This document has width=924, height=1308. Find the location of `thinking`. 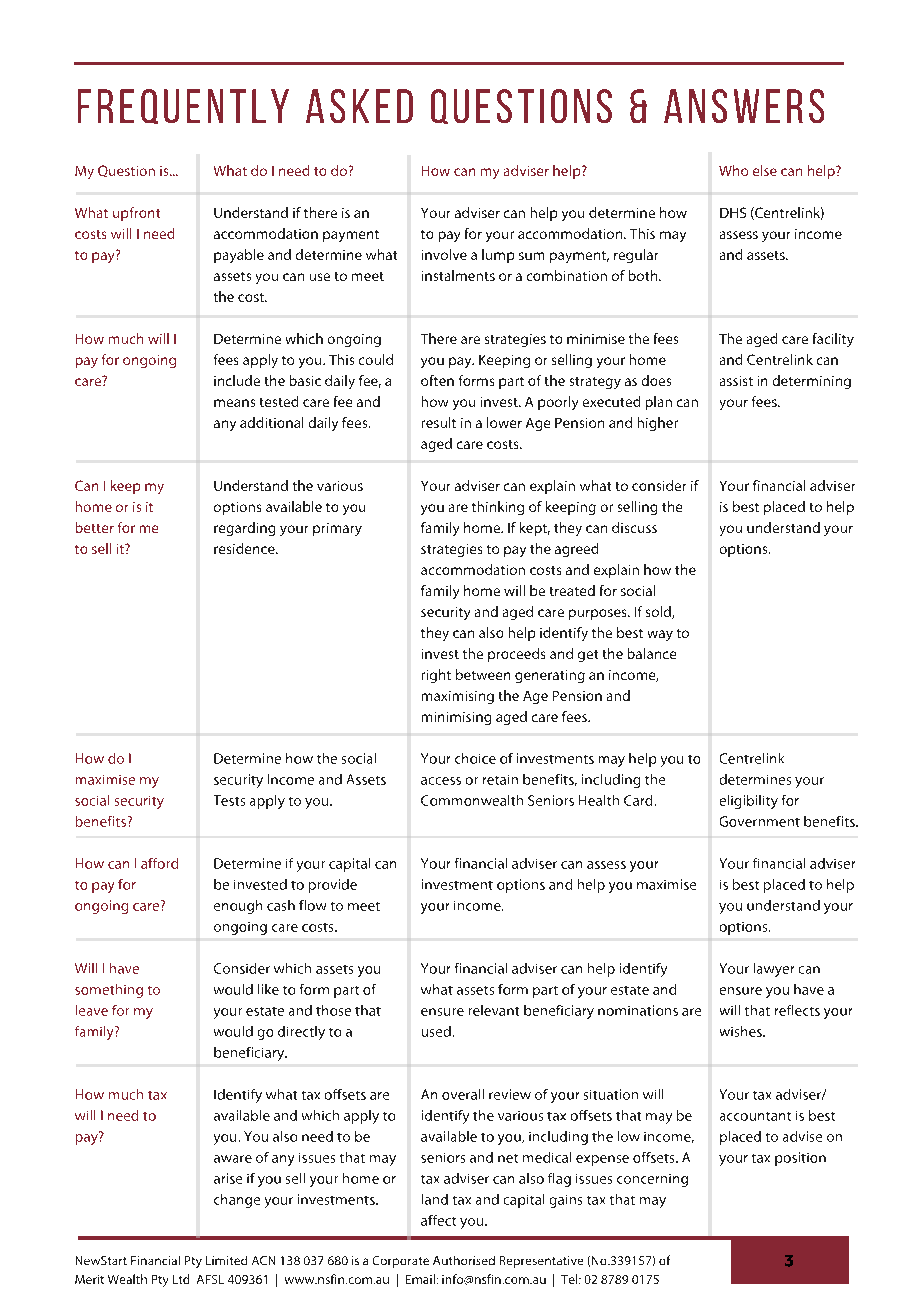

thinking is located at coordinates (498, 508).
